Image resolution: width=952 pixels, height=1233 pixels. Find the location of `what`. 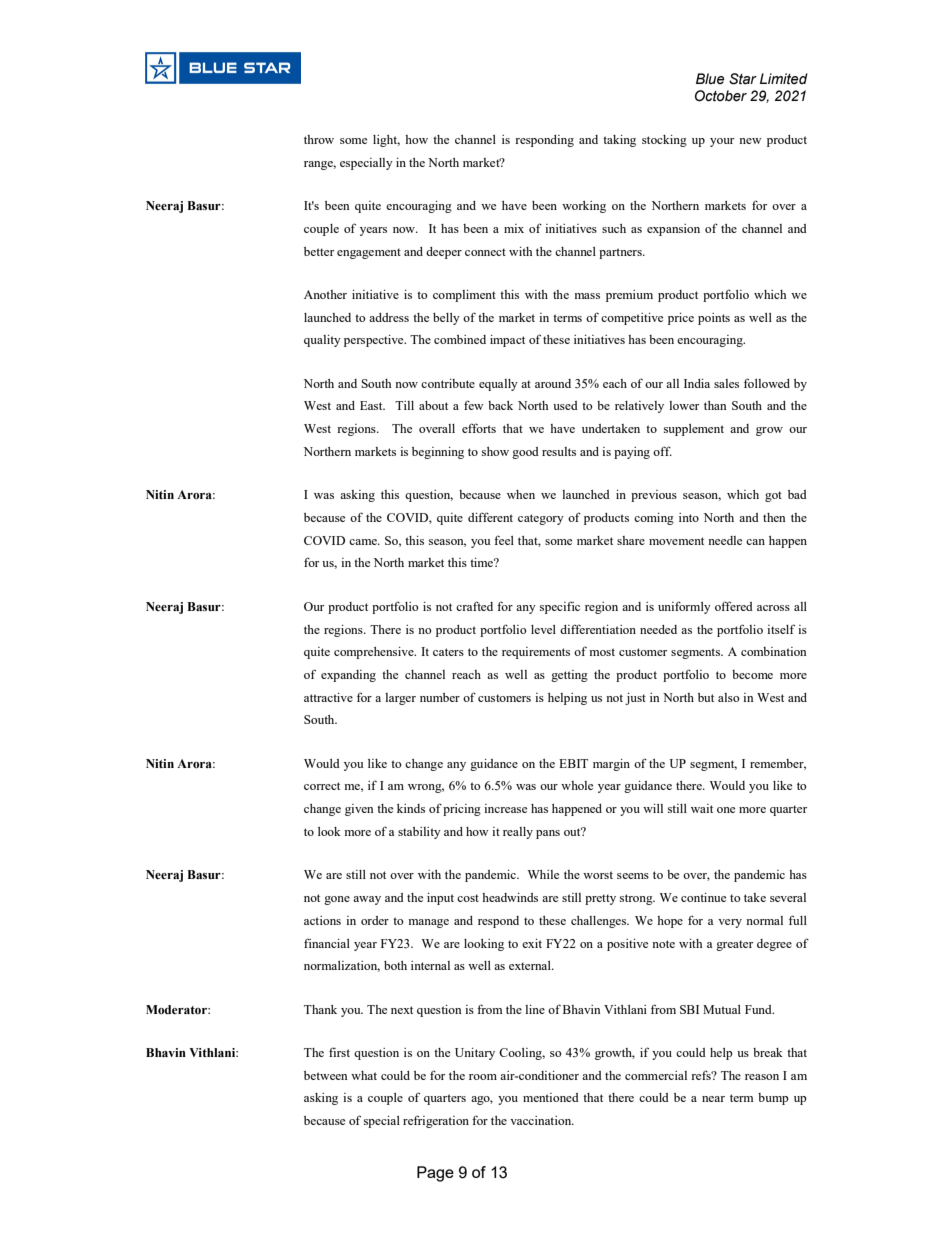

what is located at coordinates (364, 1075).
